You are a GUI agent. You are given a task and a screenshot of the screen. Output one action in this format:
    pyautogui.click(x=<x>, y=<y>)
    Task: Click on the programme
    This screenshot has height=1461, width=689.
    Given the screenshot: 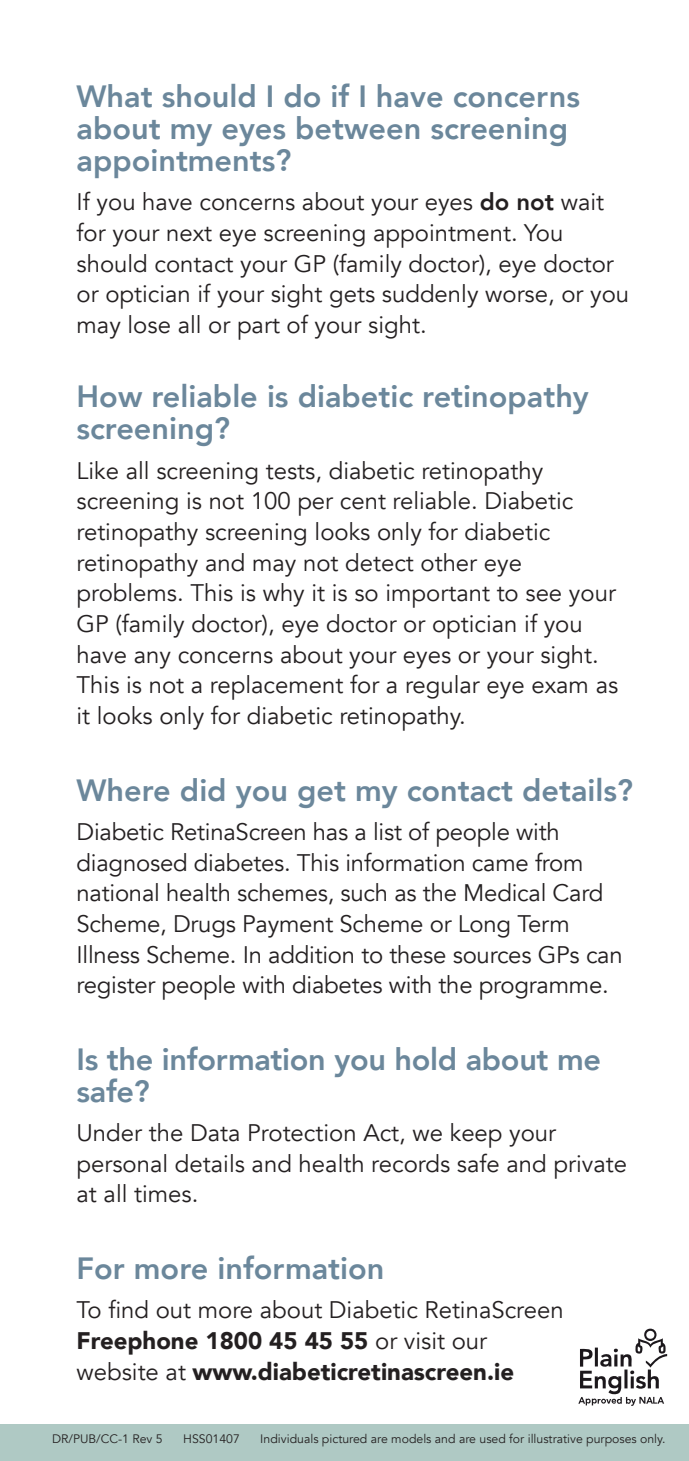 What is the action you would take?
    pyautogui.click(x=541, y=990)
